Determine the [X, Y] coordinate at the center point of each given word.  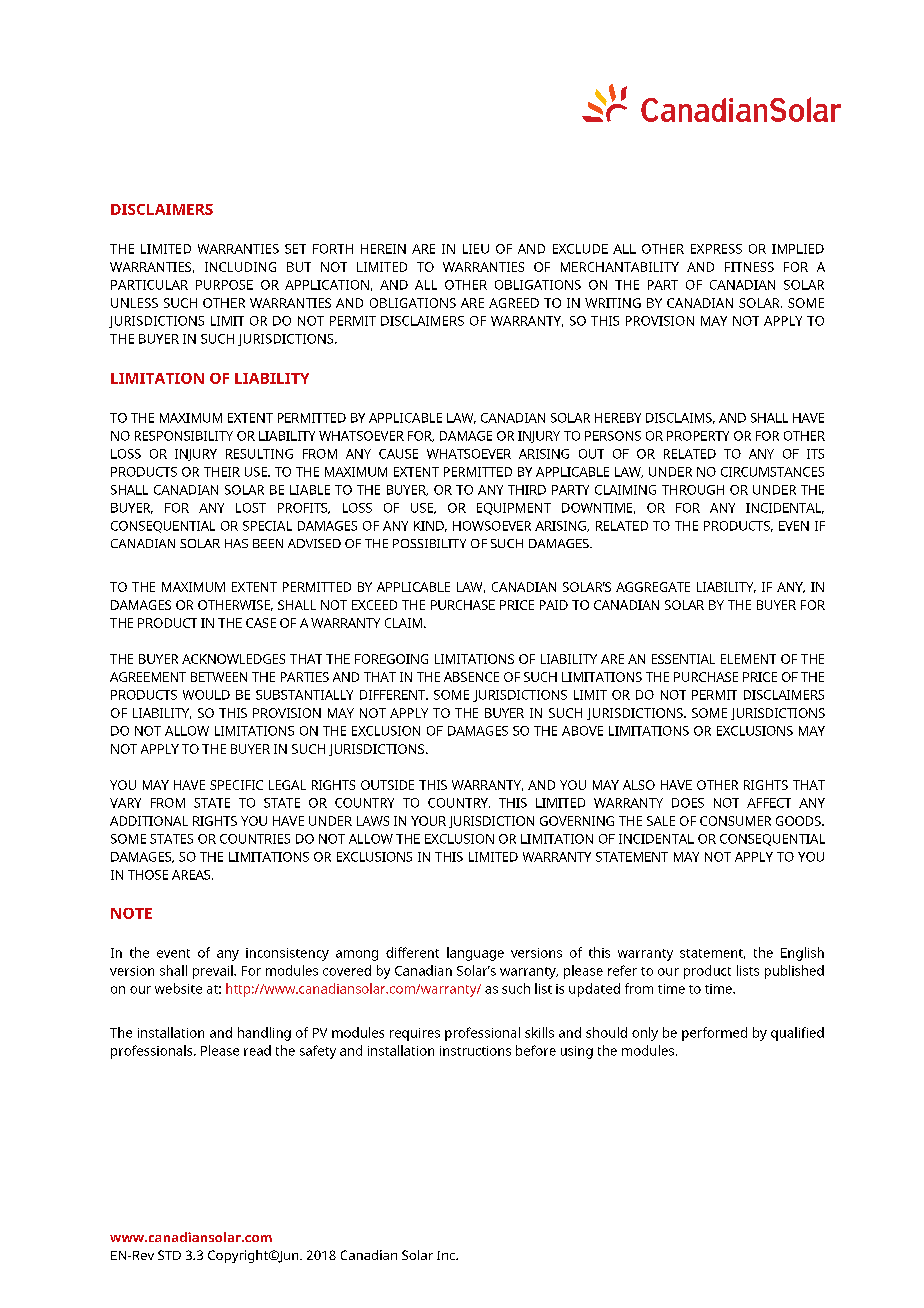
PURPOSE [224, 285]
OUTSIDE [387, 785]
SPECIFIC [236, 785]
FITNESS [749, 267]
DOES [688, 803]
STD [169, 1255]
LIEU [476, 249]
